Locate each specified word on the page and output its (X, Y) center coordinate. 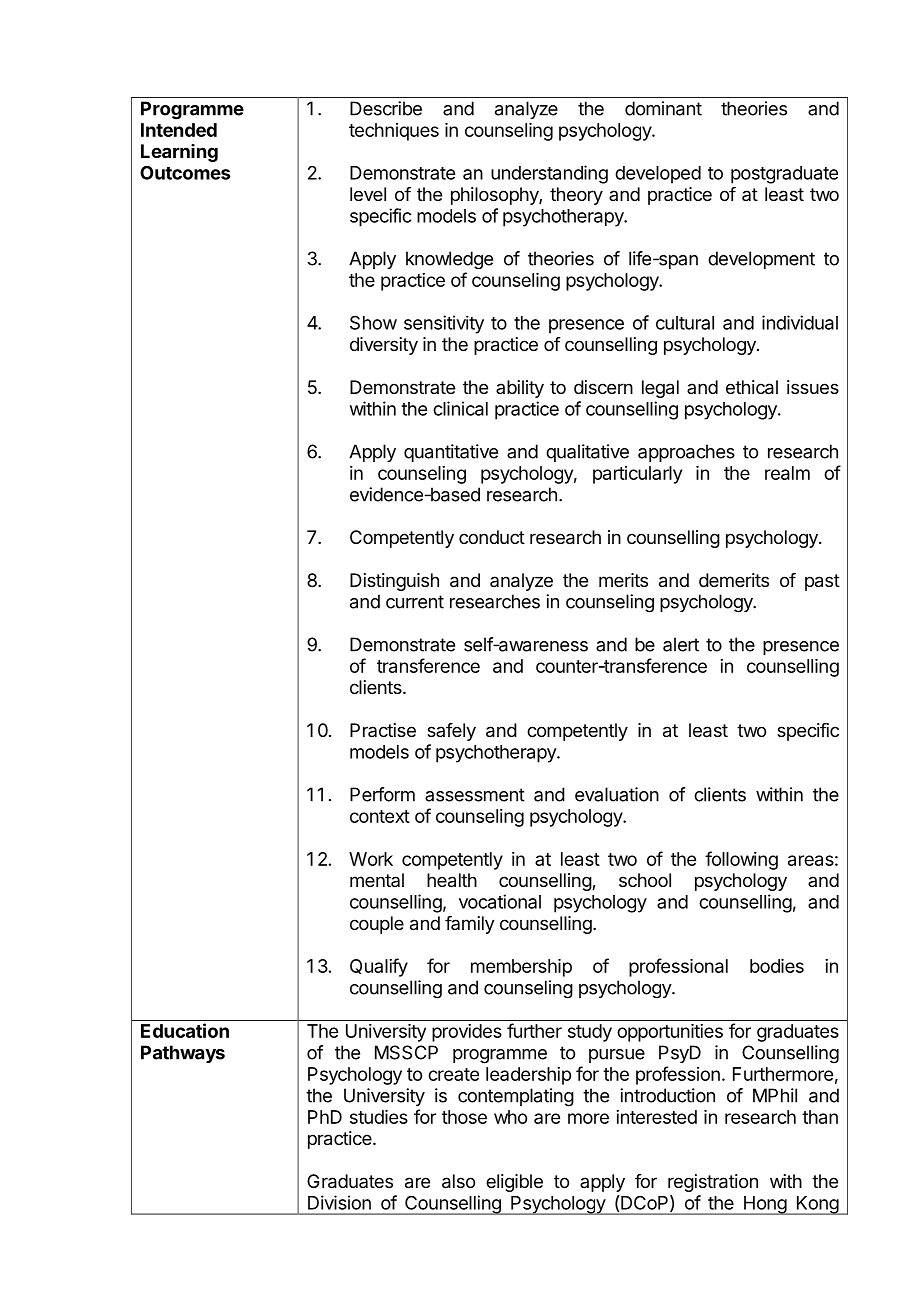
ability (520, 389)
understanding (549, 174)
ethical (752, 387)
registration (713, 1183)
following (741, 860)
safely (451, 732)
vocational (500, 901)
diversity (384, 346)
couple (377, 925)
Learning (179, 153)
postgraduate (784, 175)
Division (339, 1202)
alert (681, 644)
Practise (383, 730)
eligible (514, 1183)
